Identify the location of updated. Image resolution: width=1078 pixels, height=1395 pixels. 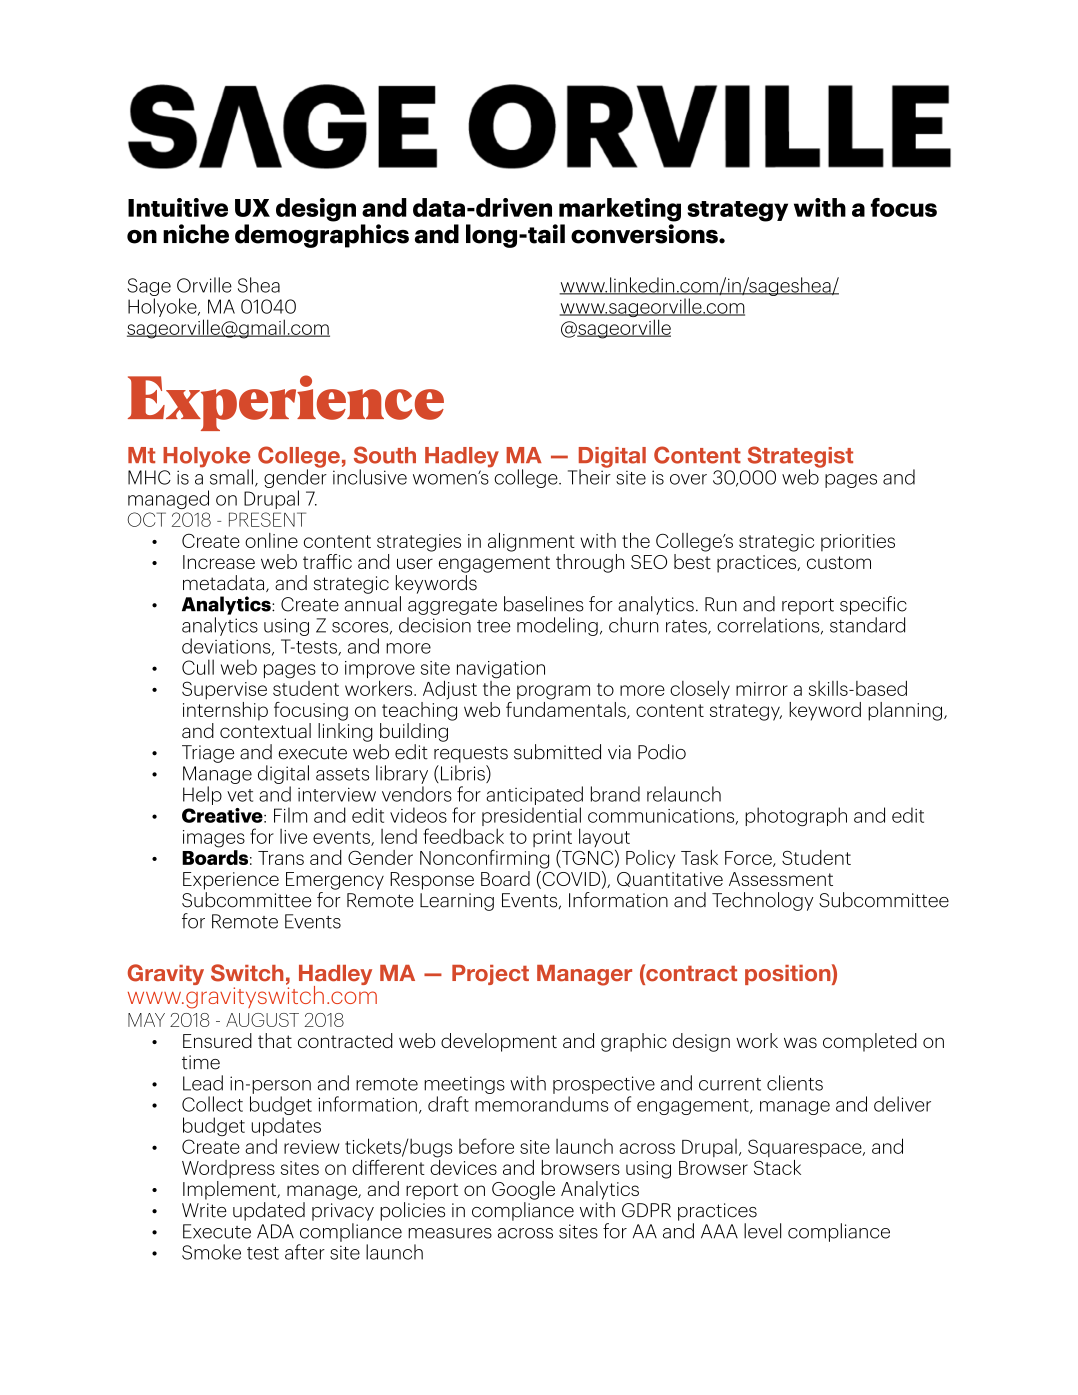
(269, 1211).
